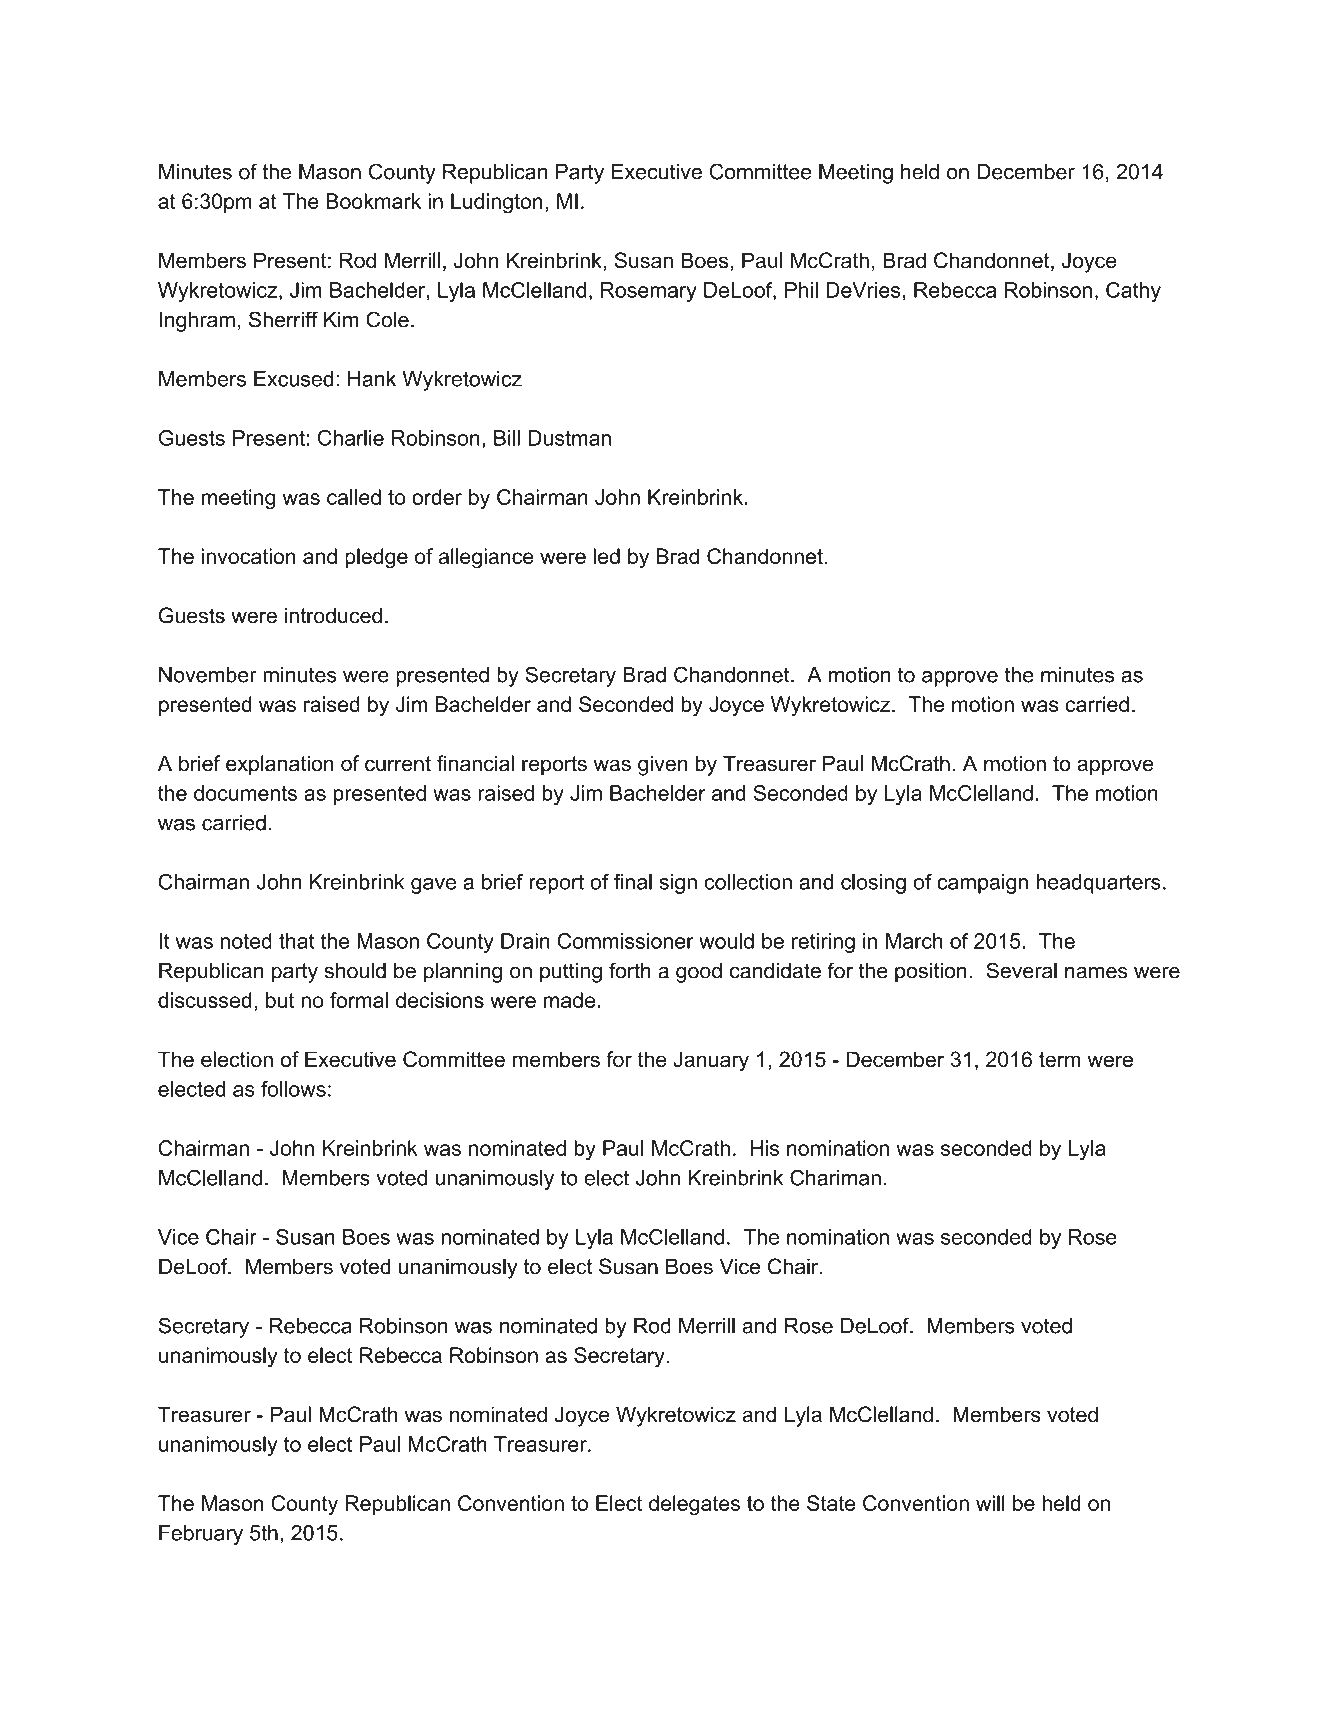 The height and width of the screenshot is (1736, 1341). Describe the element at coordinates (486, 558) in the screenshot. I see `allegiance` at that location.
